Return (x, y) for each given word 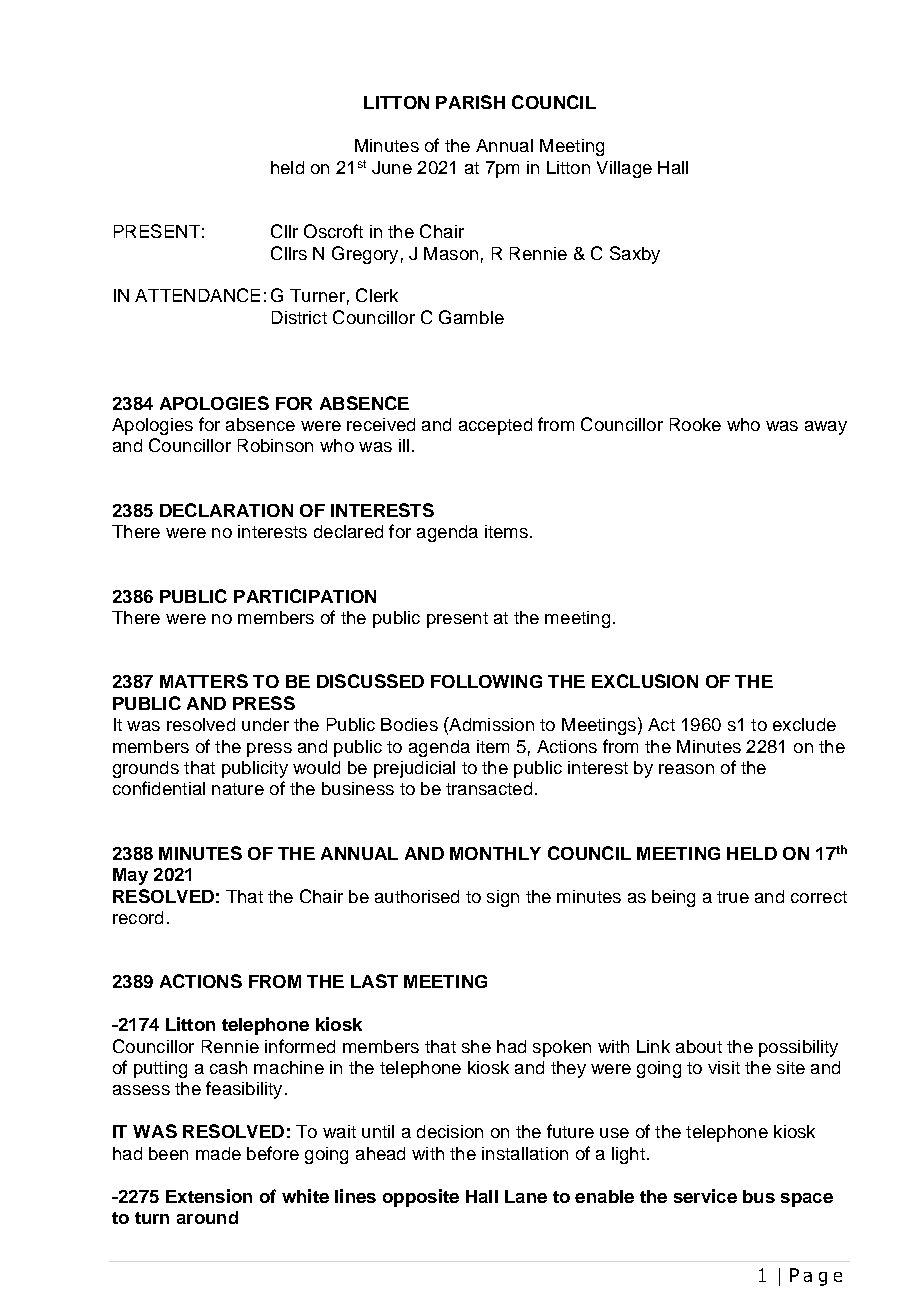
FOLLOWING (486, 681)
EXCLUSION (645, 681)
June (392, 167)
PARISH (470, 102)
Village (624, 169)
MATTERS (204, 681)
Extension (209, 1196)
